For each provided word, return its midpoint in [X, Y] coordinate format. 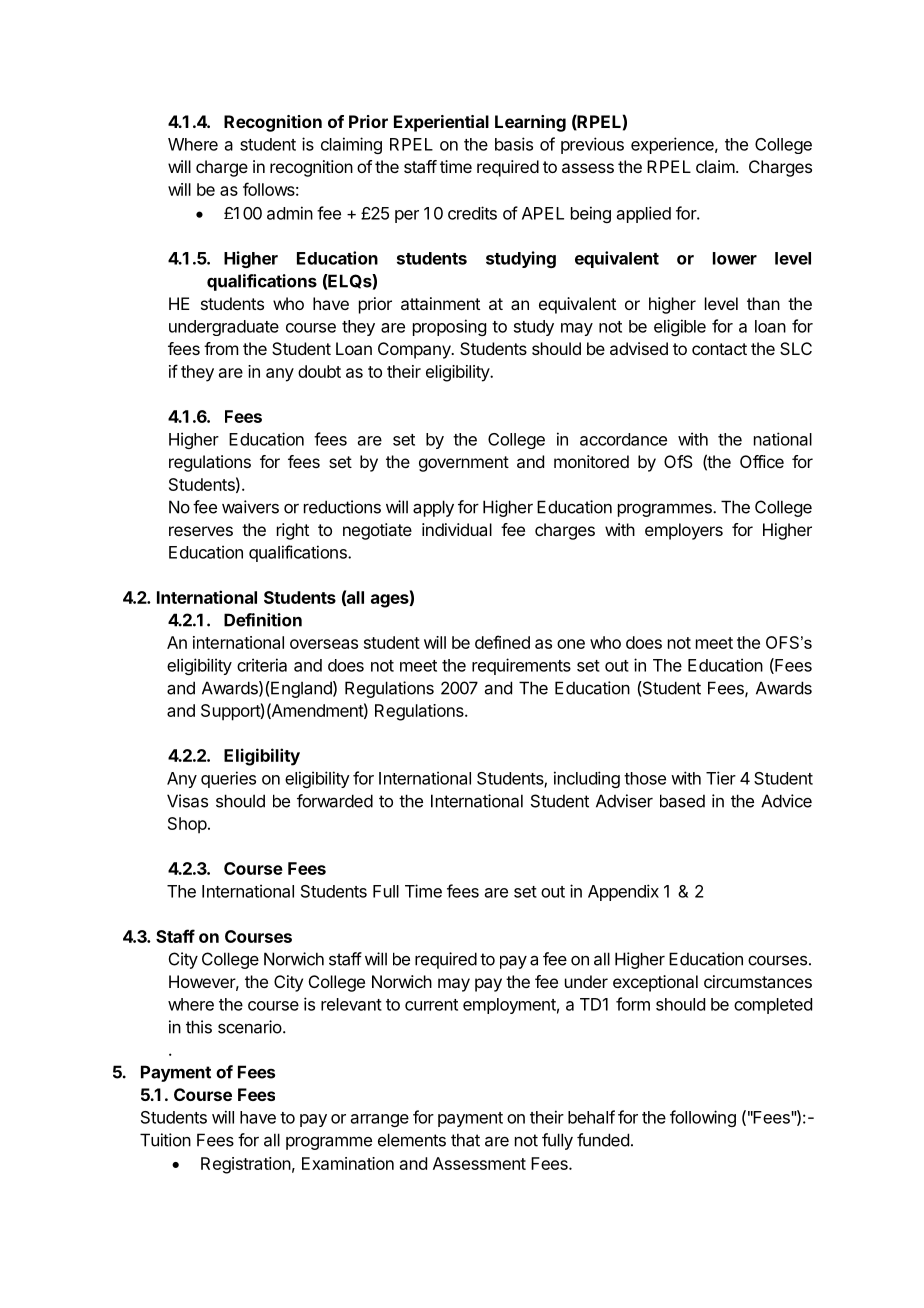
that [465, 1140]
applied [644, 214]
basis [514, 144]
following [703, 1118]
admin [290, 213]
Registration [246, 1165]
